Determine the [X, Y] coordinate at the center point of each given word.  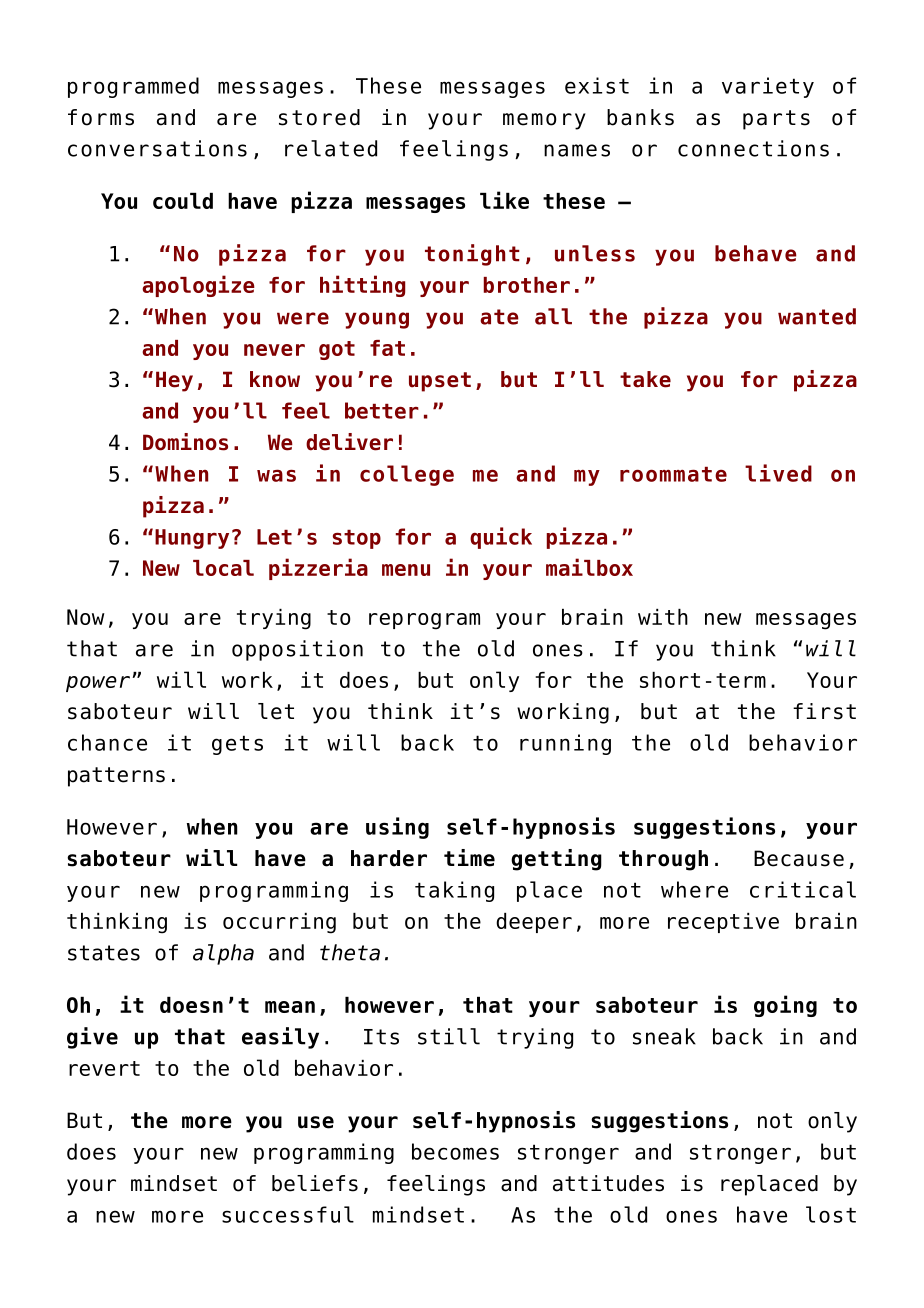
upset [440, 382]
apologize [198, 286]
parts [776, 120]
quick [501, 538]
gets [237, 745]
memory [544, 121]
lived [778, 473]
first [824, 711]
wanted [817, 316]
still [449, 1036]
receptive [723, 923]
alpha [223, 954]
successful [288, 1214]
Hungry [192, 539]
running [565, 744]
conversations [157, 148]
